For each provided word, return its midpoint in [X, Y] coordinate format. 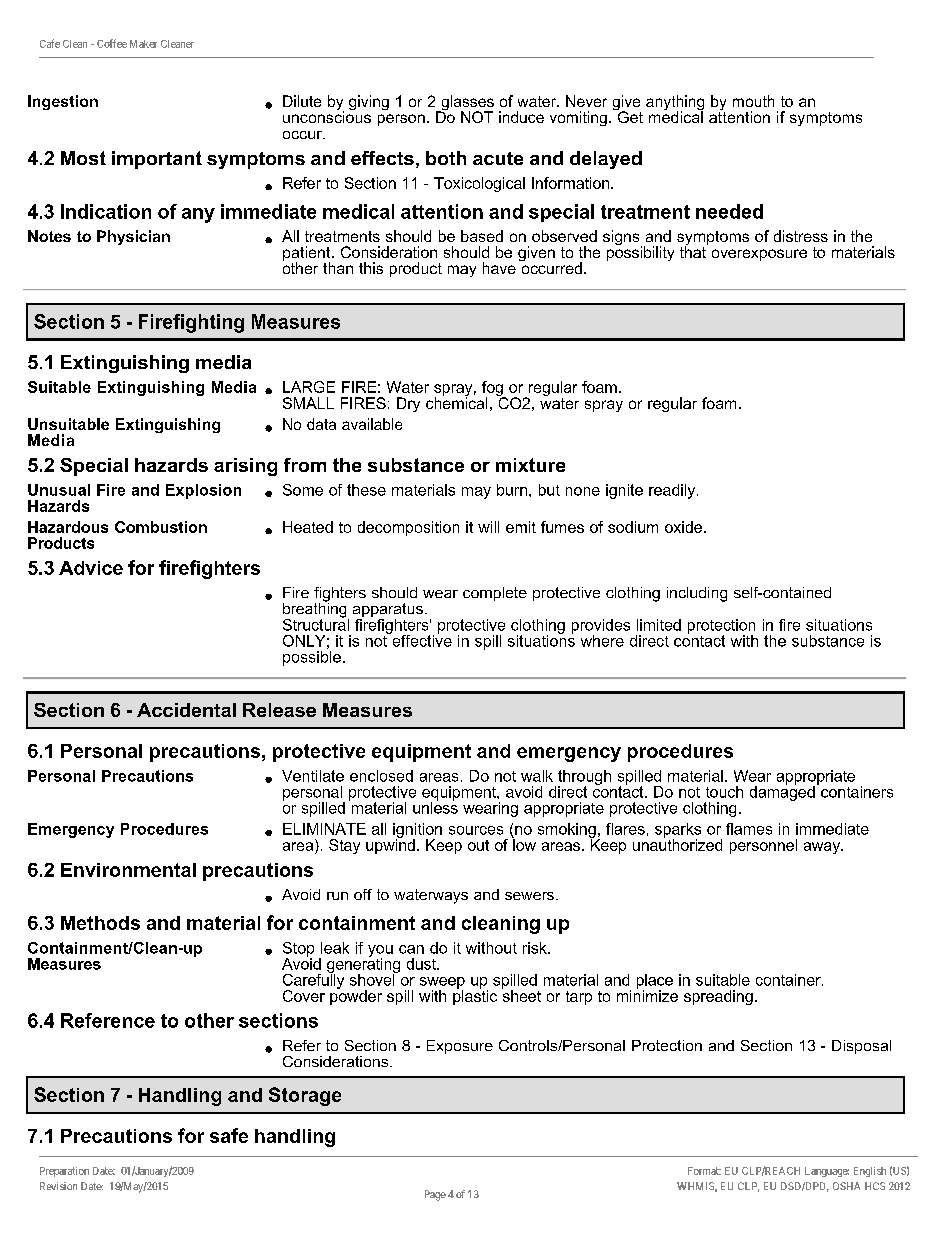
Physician [133, 237]
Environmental [128, 870]
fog [493, 390]
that [694, 251]
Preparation [64, 1172]
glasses [466, 104]
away [823, 848]
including [697, 594]
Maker [143, 44]
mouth [753, 101]
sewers [529, 896]
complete [495, 594]
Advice [91, 568]
